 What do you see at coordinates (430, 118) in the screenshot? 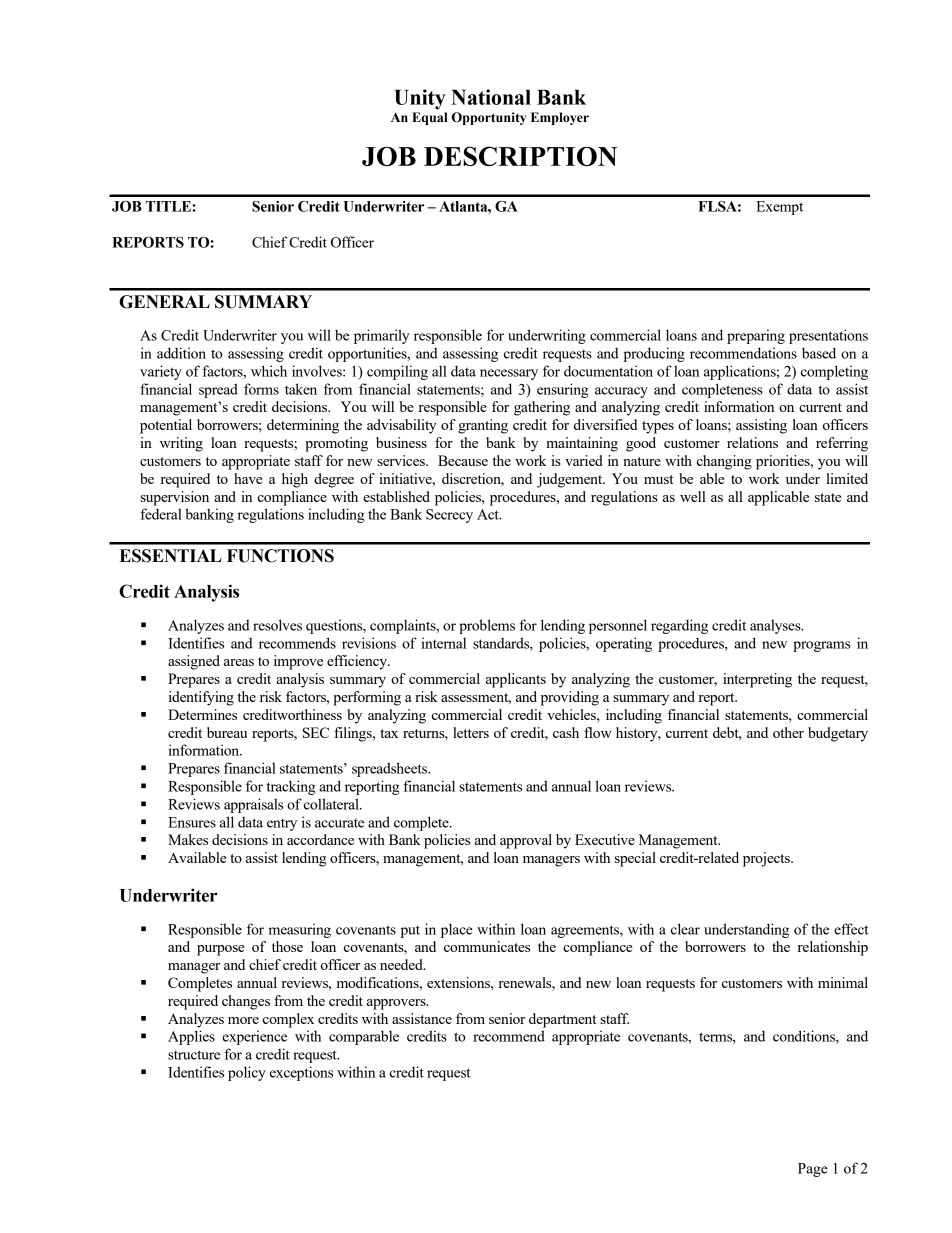
I see `Equal` at bounding box center [430, 118].
